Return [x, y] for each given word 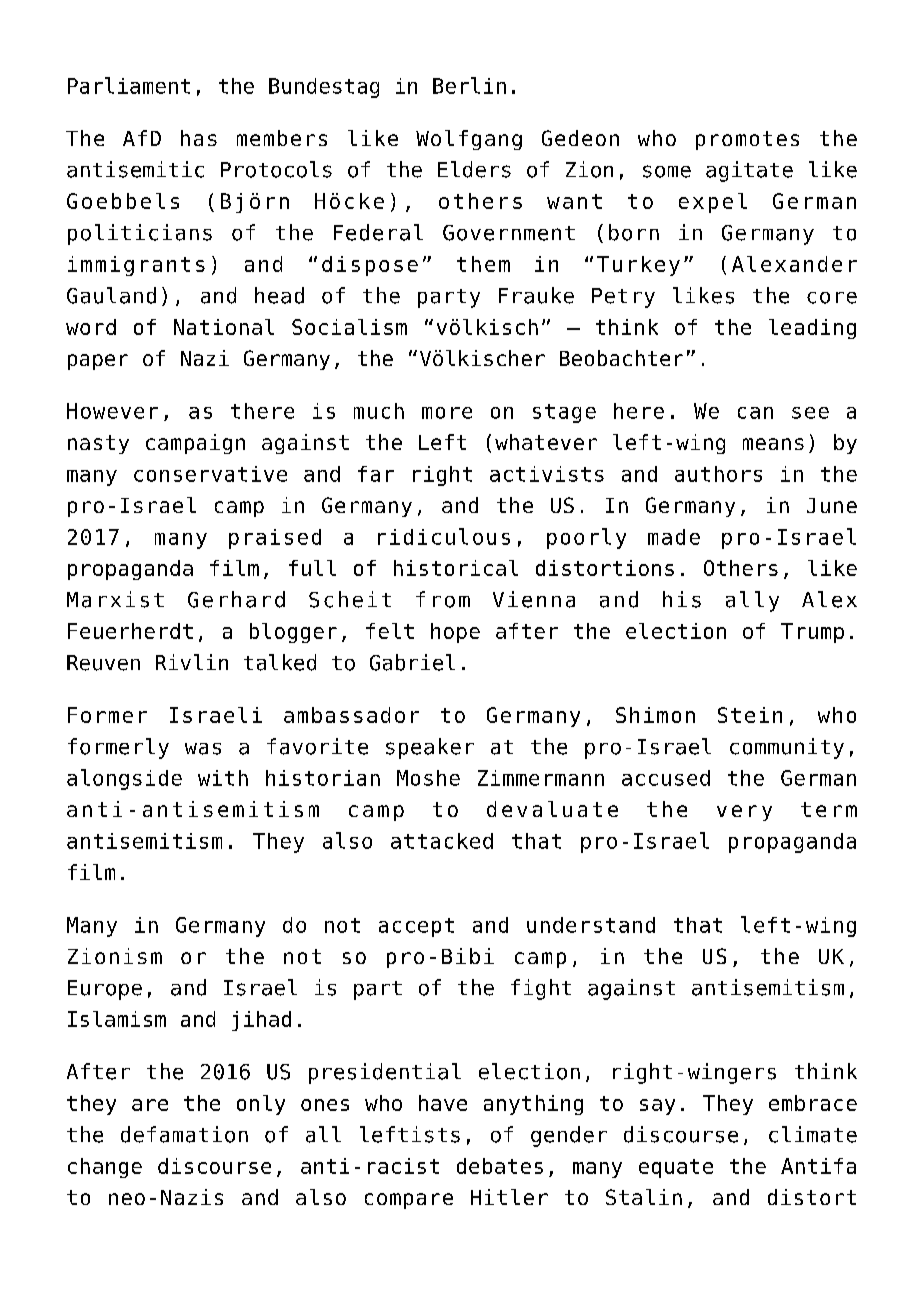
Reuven [103, 663]
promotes [747, 140]
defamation [184, 1134]
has [199, 138]
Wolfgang [469, 140]
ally [752, 601]
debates [500, 1166]
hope [455, 633]
